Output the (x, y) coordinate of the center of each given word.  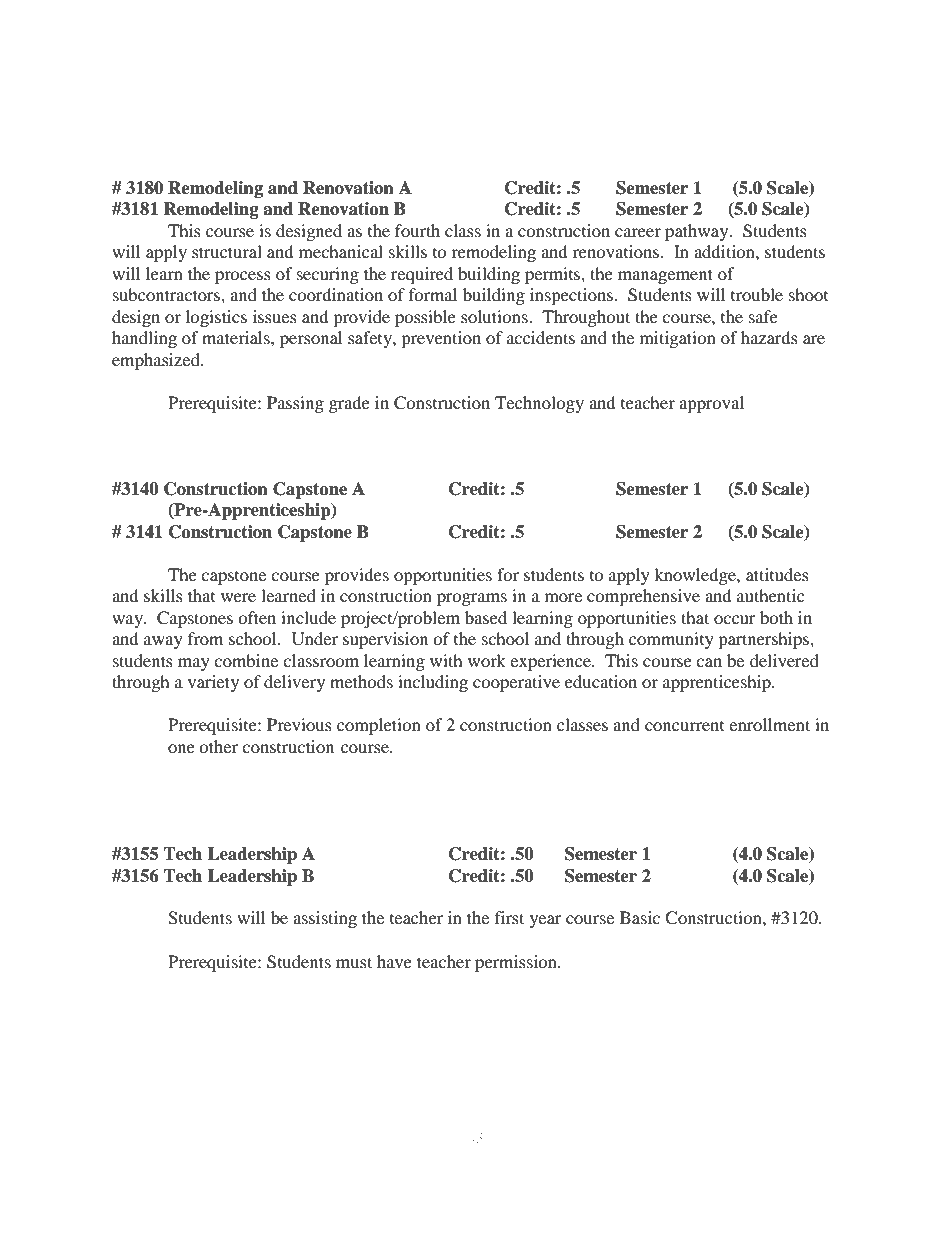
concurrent (684, 726)
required (422, 275)
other (218, 746)
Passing (295, 404)
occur (735, 619)
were (238, 597)
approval (711, 404)
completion (379, 726)
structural (227, 251)
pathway (698, 232)
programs (472, 599)
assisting (325, 919)
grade (349, 404)
